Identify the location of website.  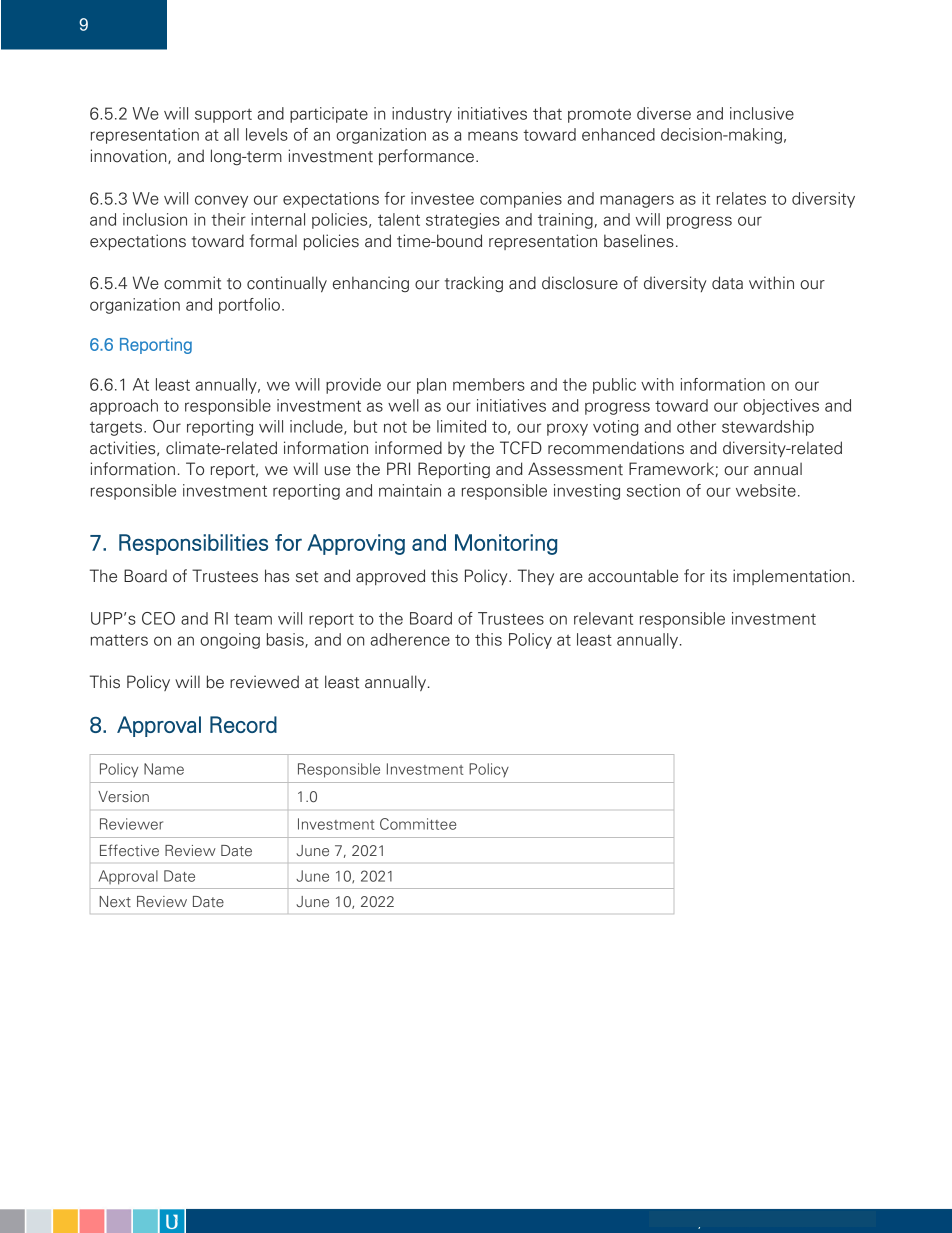
(766, 490).
